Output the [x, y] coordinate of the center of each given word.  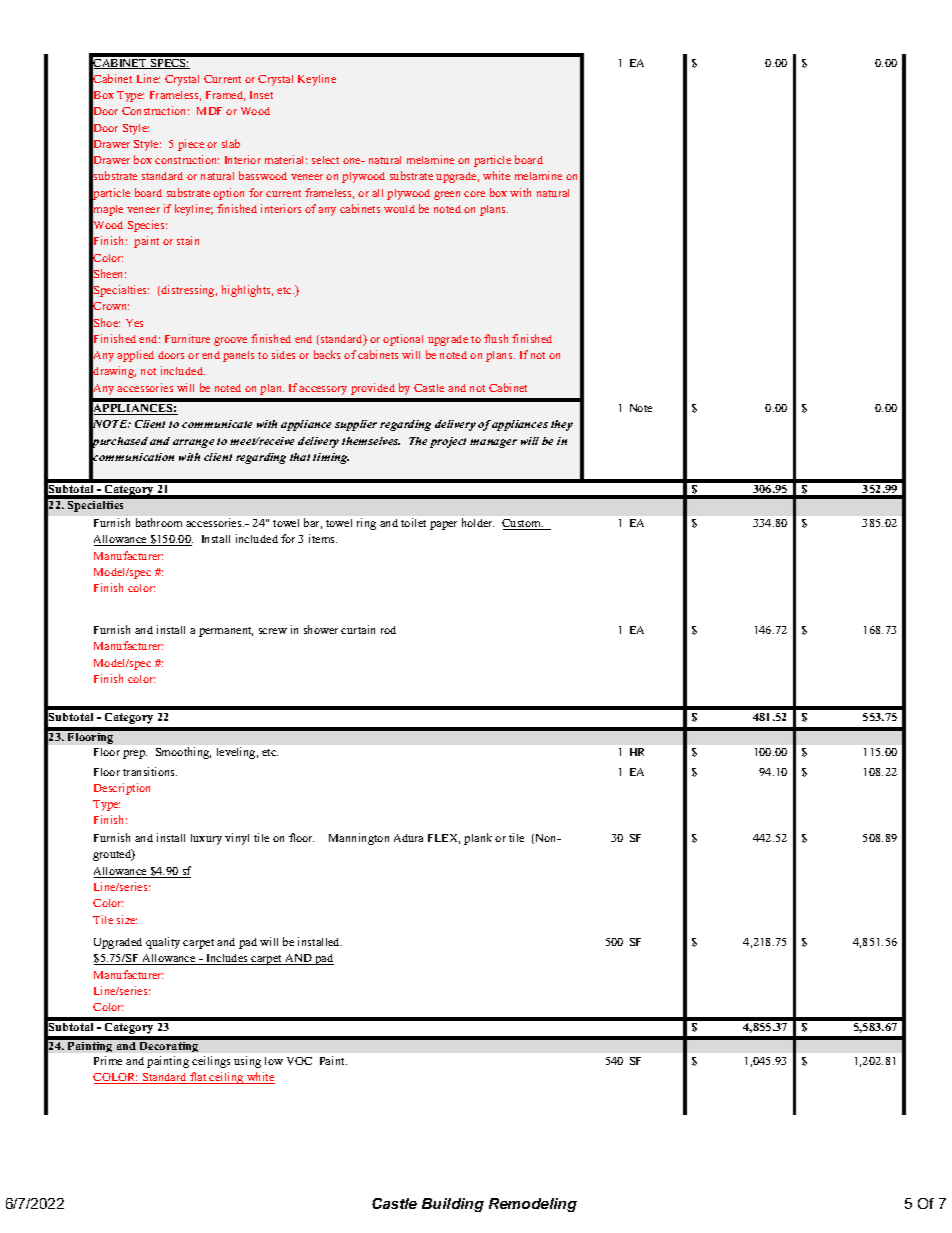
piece [191, 145]
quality [163, 943]
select [325, 160]
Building [453, 1205]
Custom [523, 524]
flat [198, 1078]
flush [496, 338]
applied [135, 356]
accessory [323, 390]
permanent [226, 632]
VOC [299, 1061]
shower [321, 629]
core [474, 194]
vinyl [237, 839]
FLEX [444, 839]
